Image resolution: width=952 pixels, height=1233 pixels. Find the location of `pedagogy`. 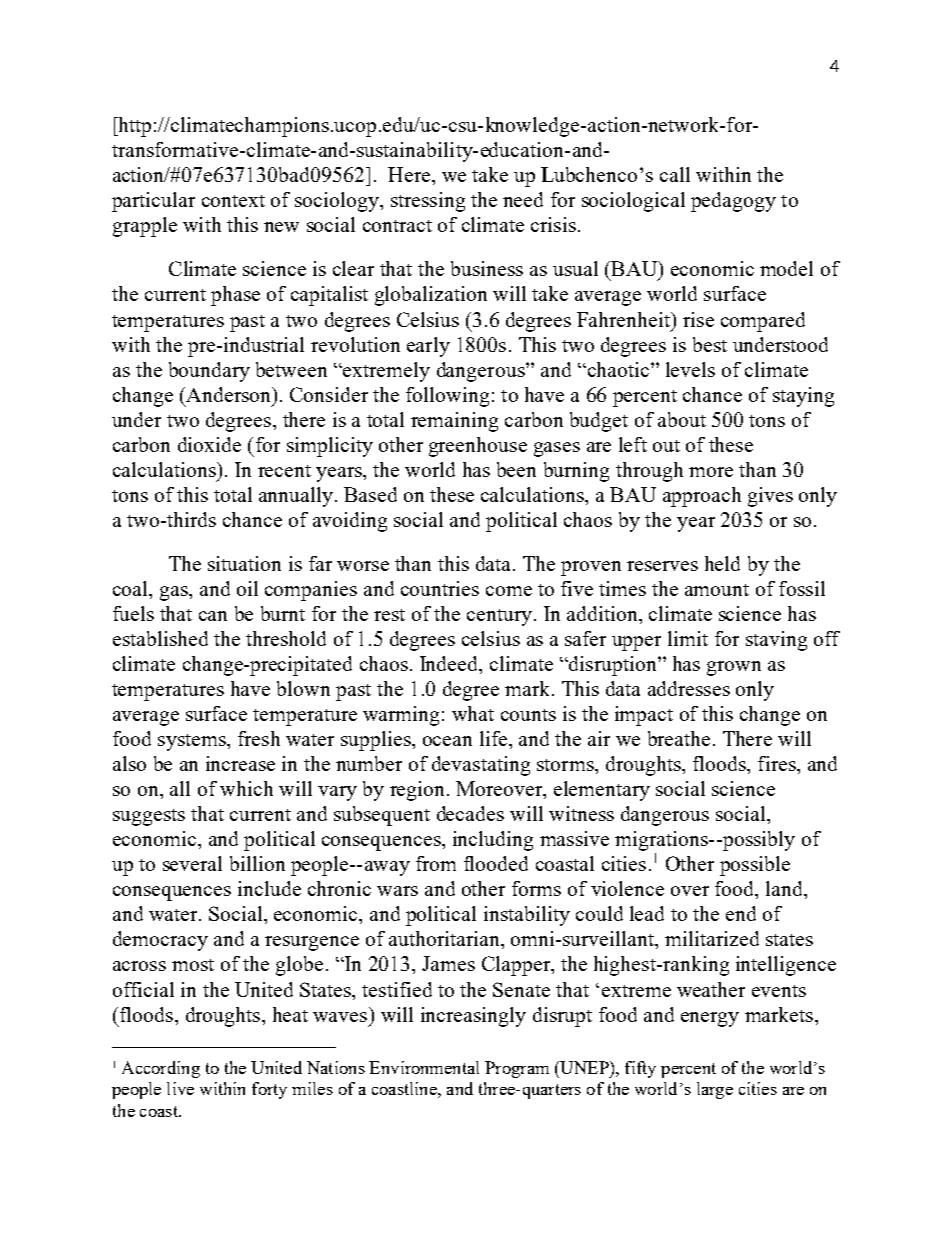

pedagogy is located at coordinates (733, 202).
